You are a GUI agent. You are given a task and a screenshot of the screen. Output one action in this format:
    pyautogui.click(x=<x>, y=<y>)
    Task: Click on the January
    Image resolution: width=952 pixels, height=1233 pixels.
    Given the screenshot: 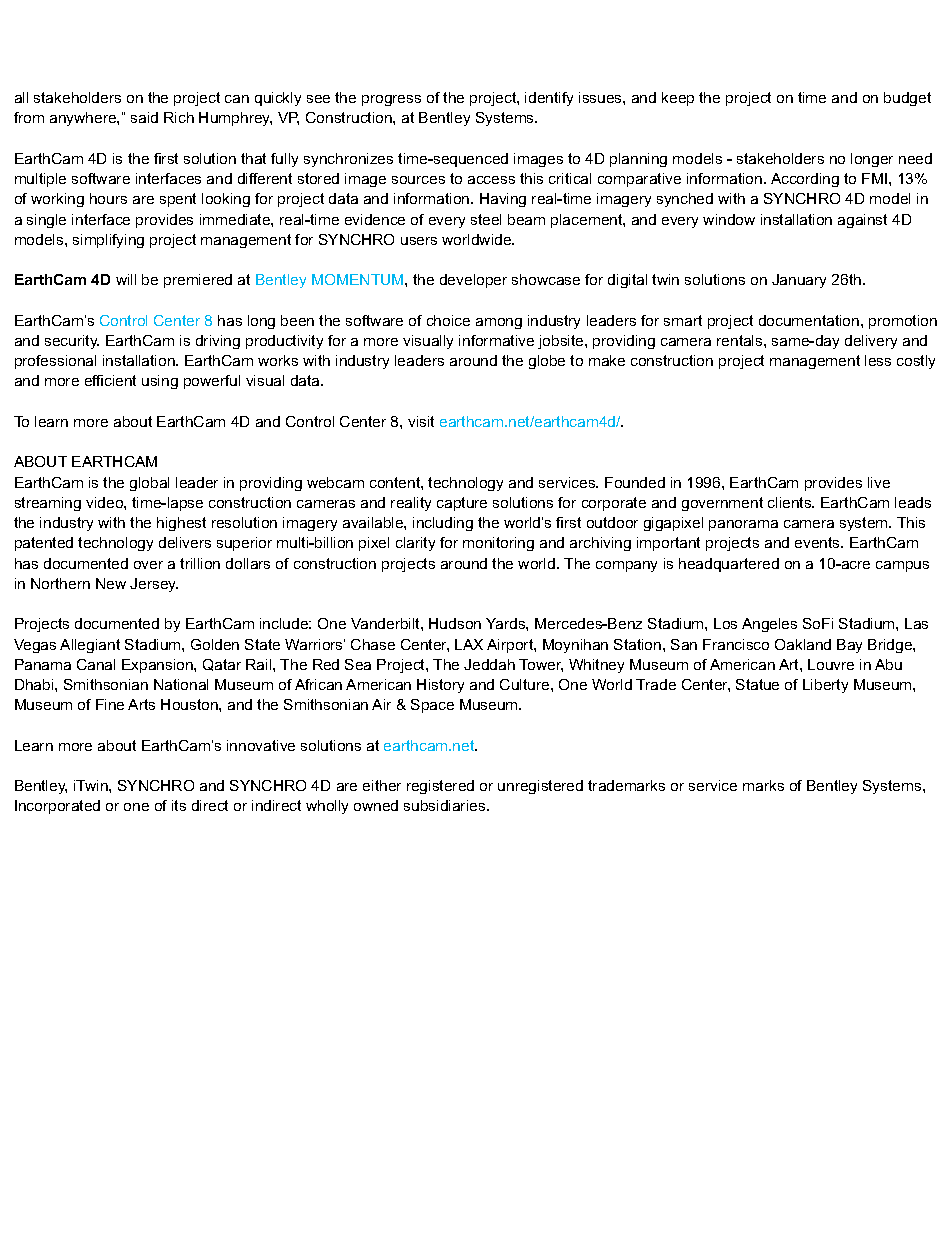 What is the action you would take?
    pyautogui.click(x=799, y=281)
